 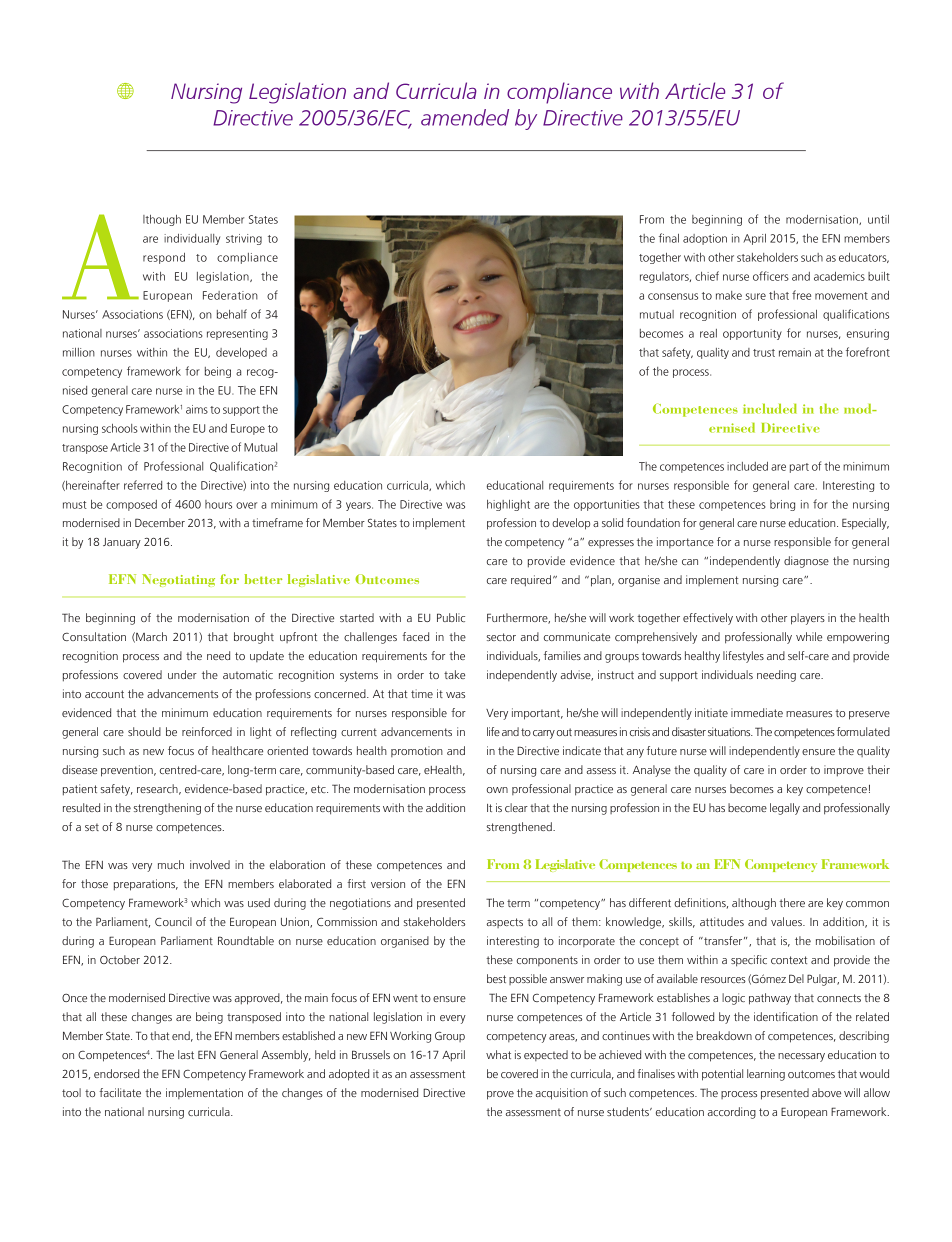 I want to click on Public, so click(x=451, y=617).
